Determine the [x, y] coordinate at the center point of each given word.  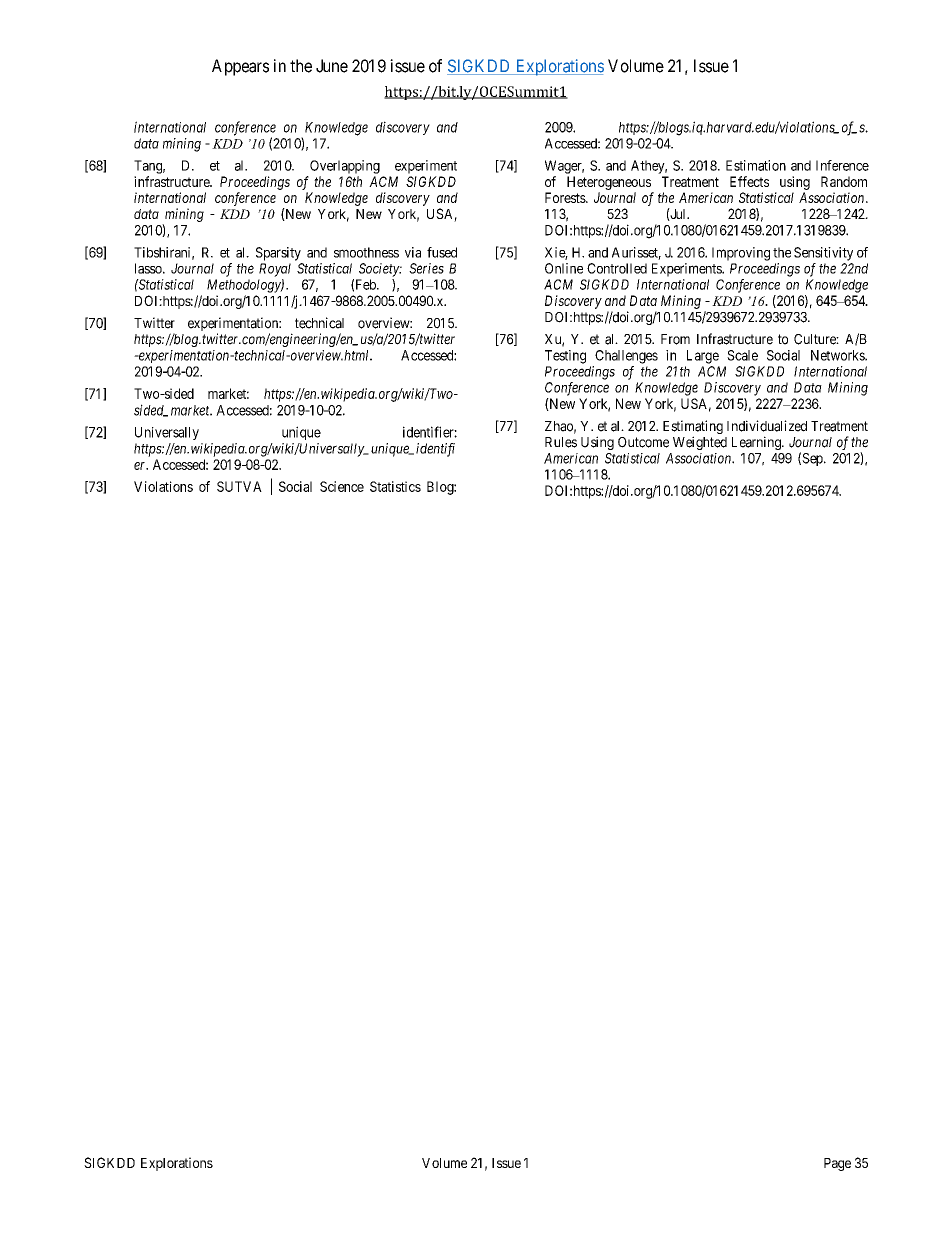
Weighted [700, 443]
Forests [566, 197]
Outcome [643, 442]
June [332, 66]
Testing [565, 357]
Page [837, 1164]
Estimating [693, 428]
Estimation [756, 165]
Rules [561, 442]
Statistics [395, 486]
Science [342, 486]
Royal [275, 270]
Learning [757, 443]
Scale [742, 355]
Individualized [767, 426]
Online [564, 268]
